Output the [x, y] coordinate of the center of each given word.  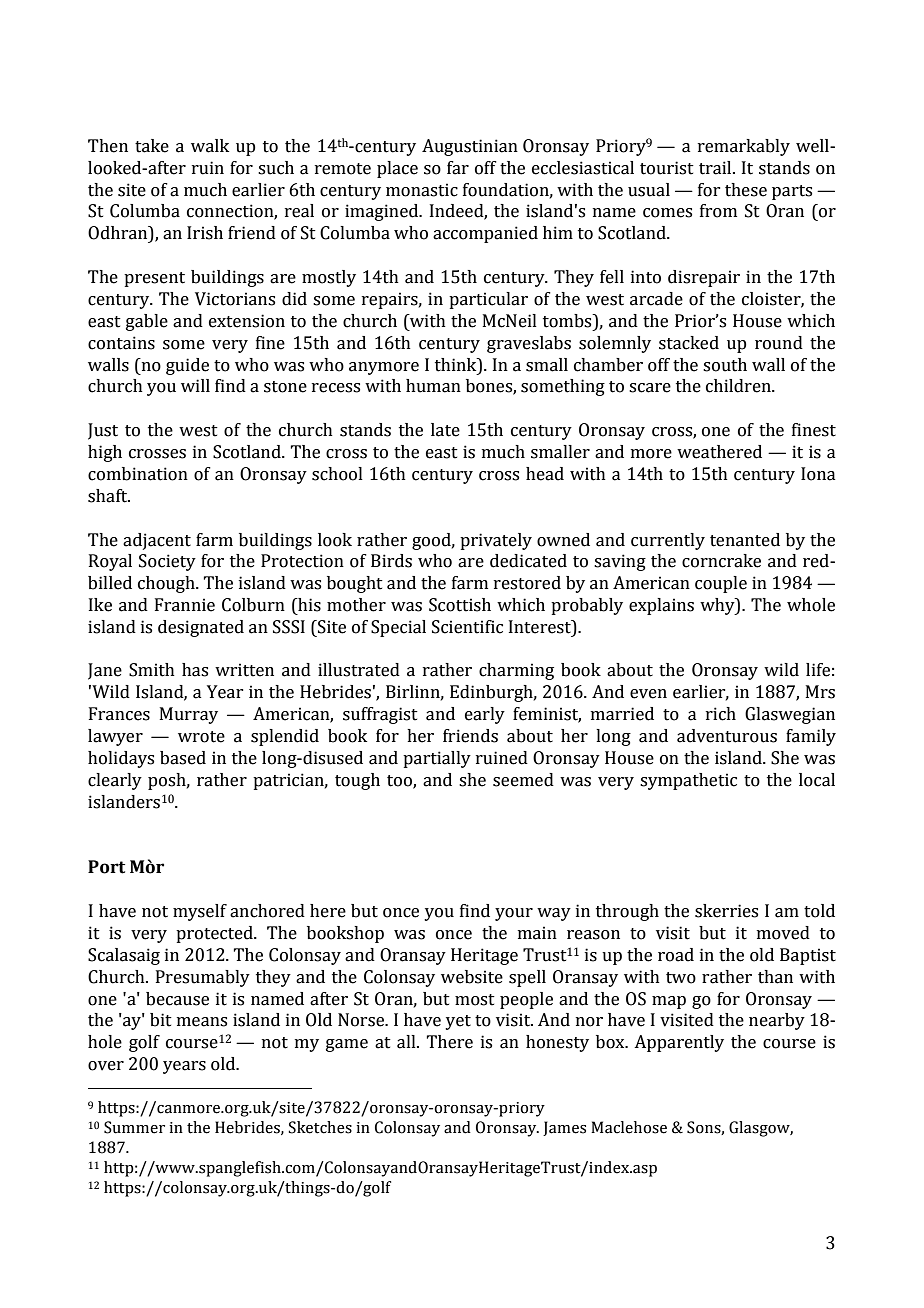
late [445, 430]
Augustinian [470, 147]
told [819, 911]
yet [458, 1022]
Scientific [467, 627]
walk [210, 146]
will [195, 385]
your [514, 914]
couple [721, 584]
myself [200, 912]
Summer [134, 1127]
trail [716, 168]
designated [201, 628]
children [739, 386]
